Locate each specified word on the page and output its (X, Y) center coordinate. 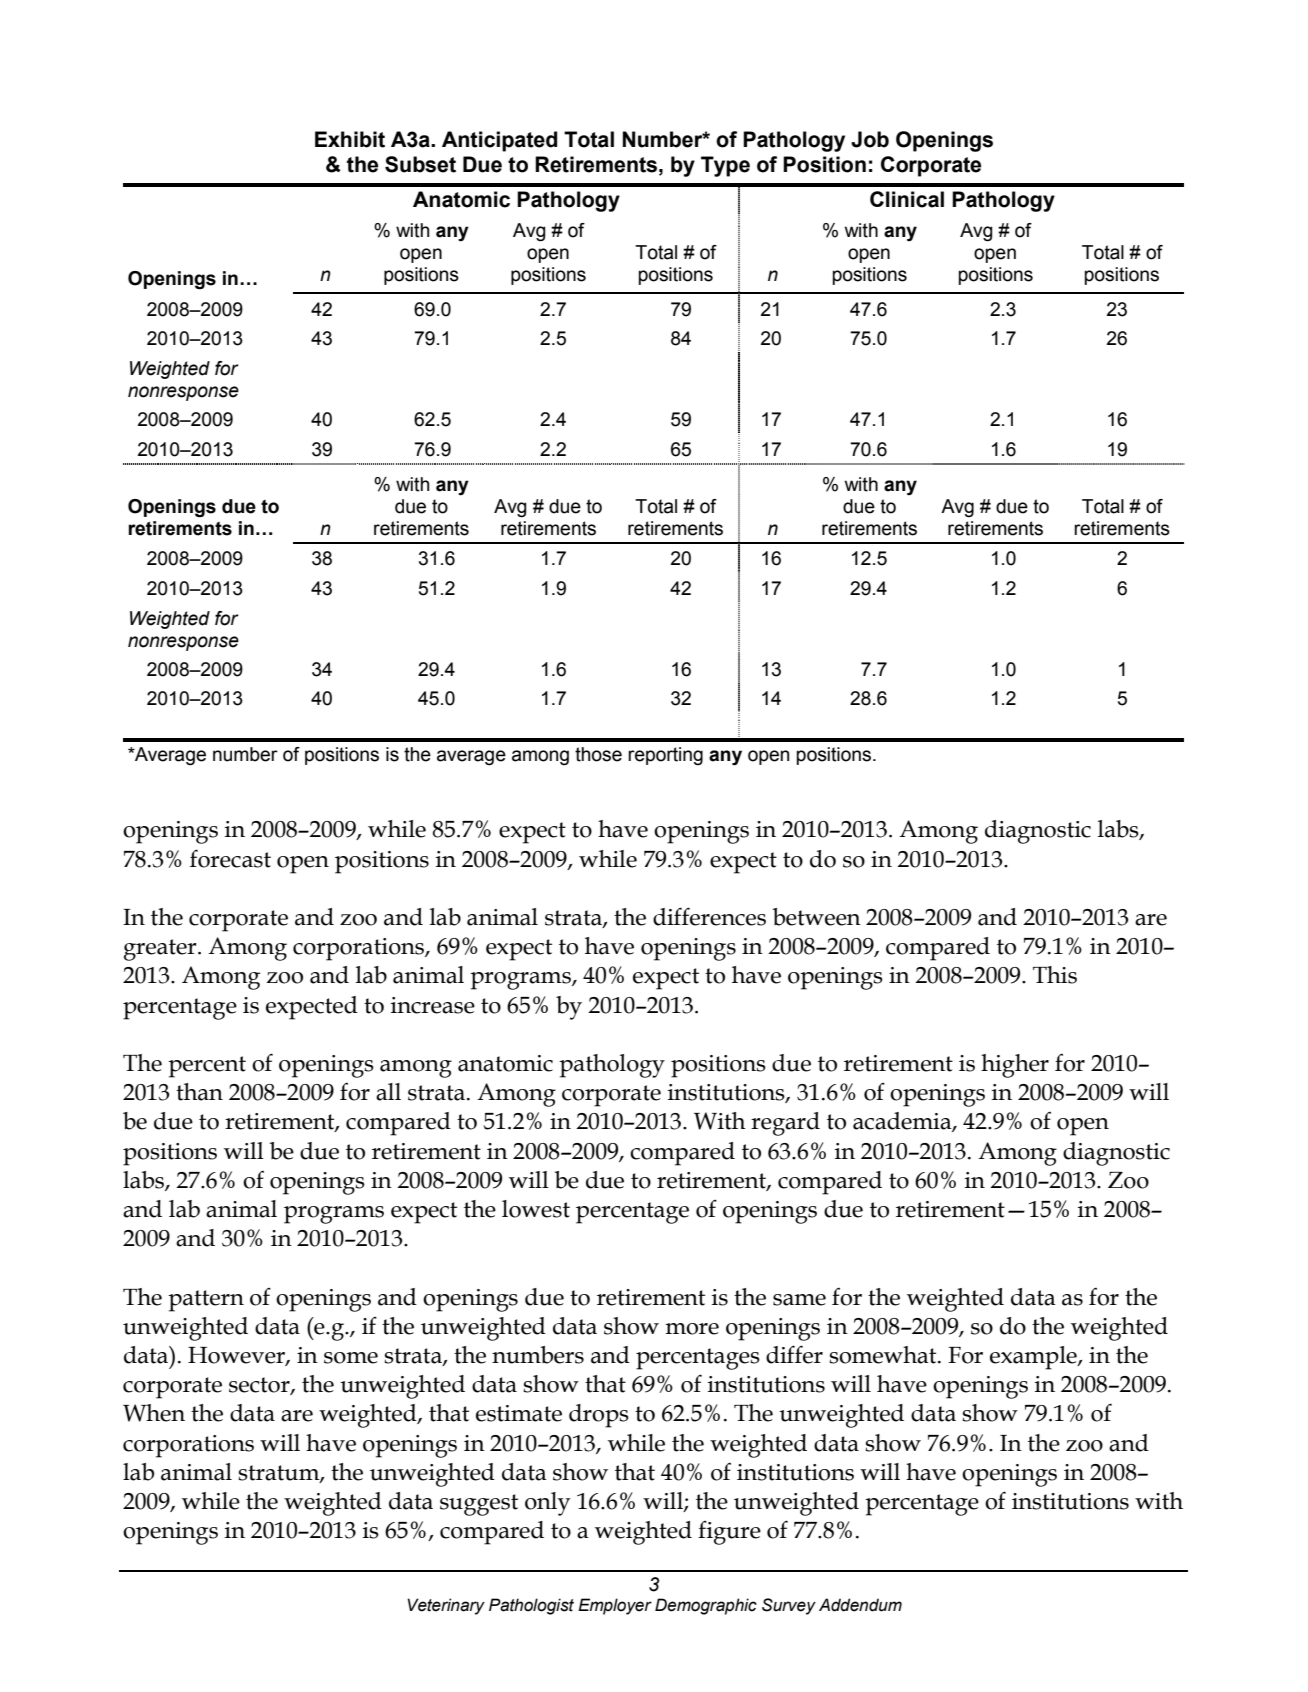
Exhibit (350, 139)
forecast (230, 858)
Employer (615, 1606)
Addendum (860, 1605)
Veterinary (446, 1606)
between (817, 917)
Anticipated (499, 141)
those (598, 754)
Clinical (907, 199)
